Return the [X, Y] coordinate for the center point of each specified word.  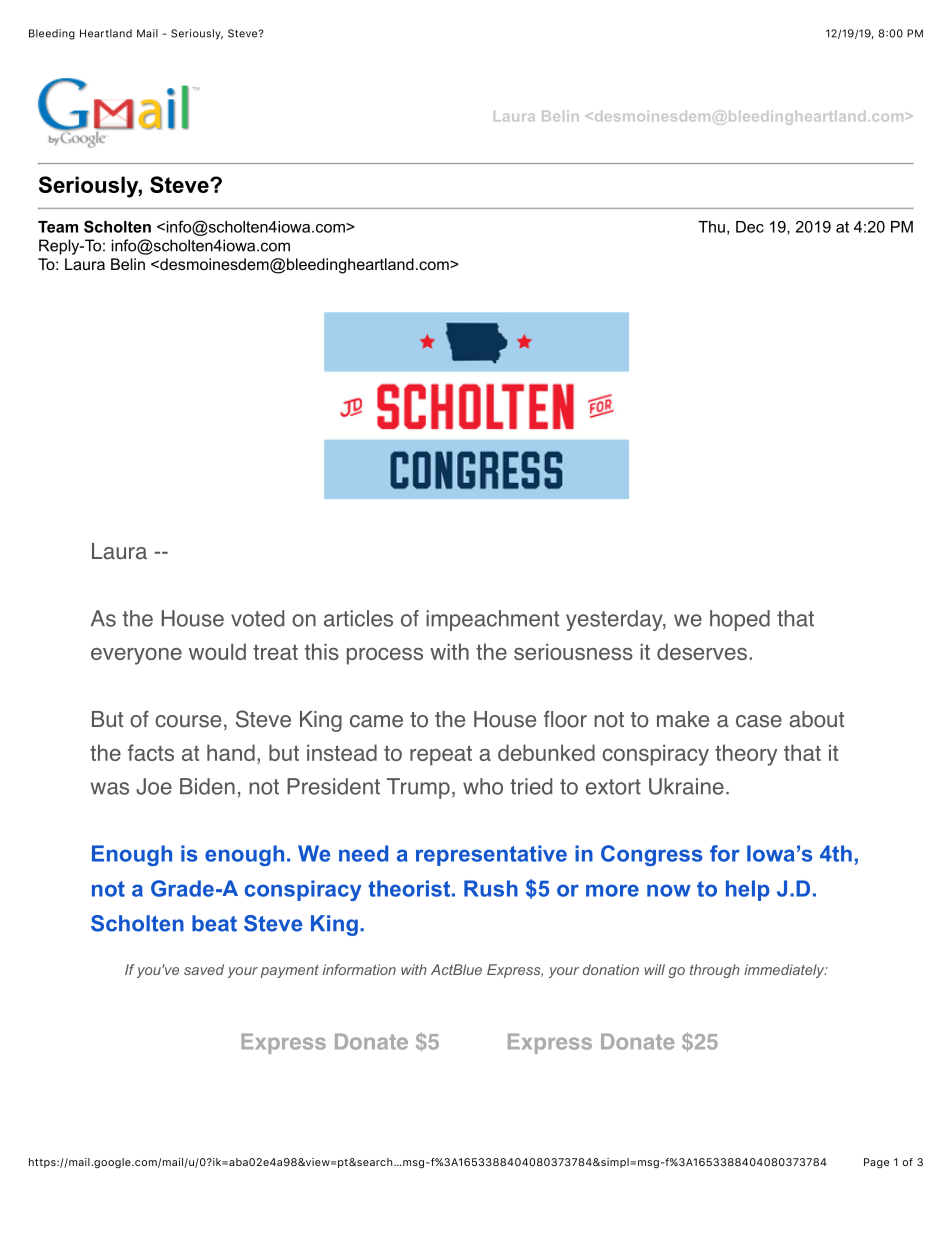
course [188, 721]
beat [214, 923]
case [759, 721]
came [376, 721]
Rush [491, 888]
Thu [711, 227]
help [748, 890]
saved [204, 969]
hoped [740, 620]
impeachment [492, 620]
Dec [750, 227]
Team [58, 227]
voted [257, 618]
